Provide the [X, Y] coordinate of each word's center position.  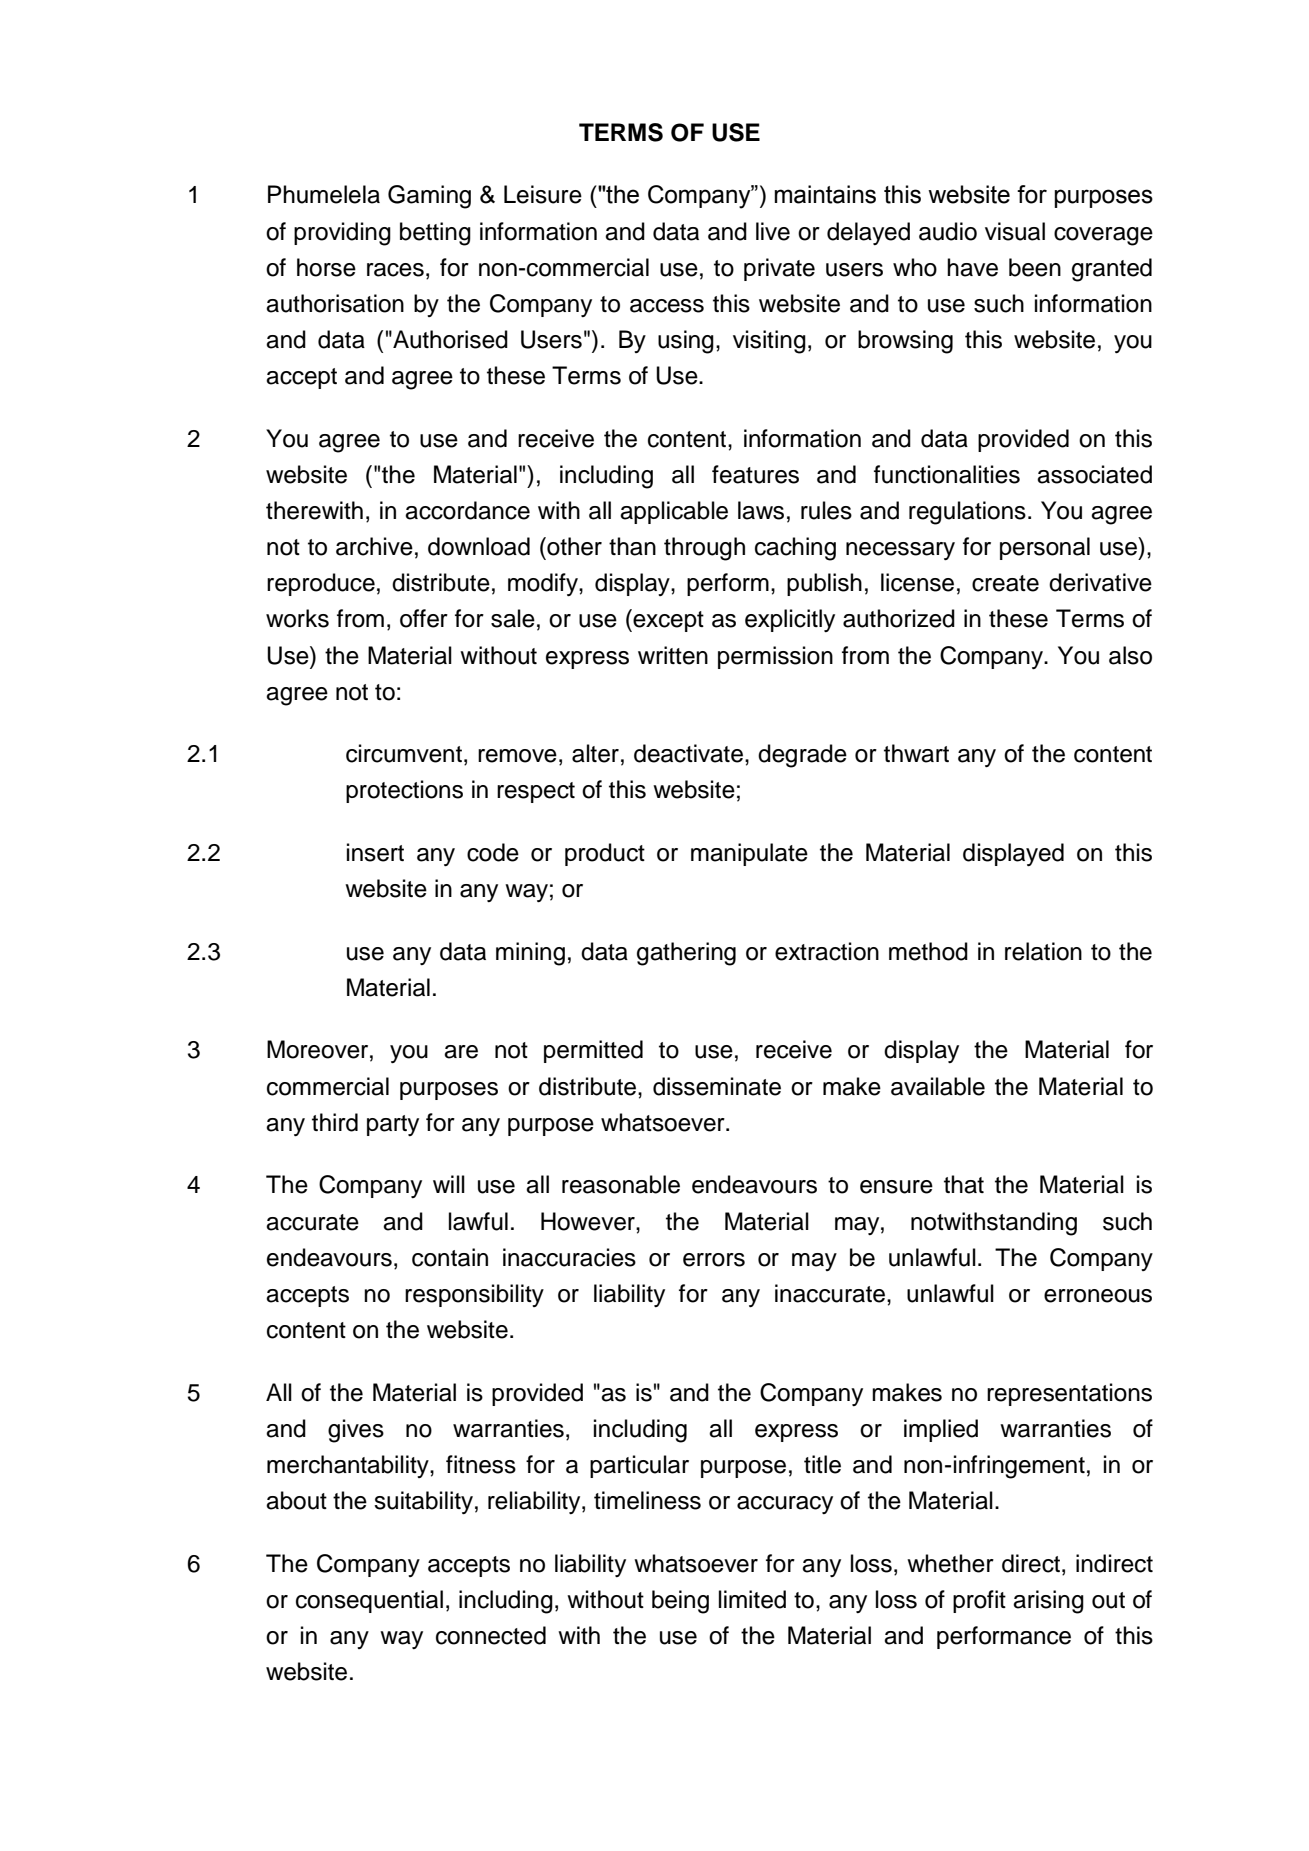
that [964, 1184]
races [395, 270]
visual [1015, 231]
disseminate [717, 1086]
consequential [369, 1601]
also [1130, 655]
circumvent [404, 753]
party [393, 1125]
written [673, 655]
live [773, 231]
